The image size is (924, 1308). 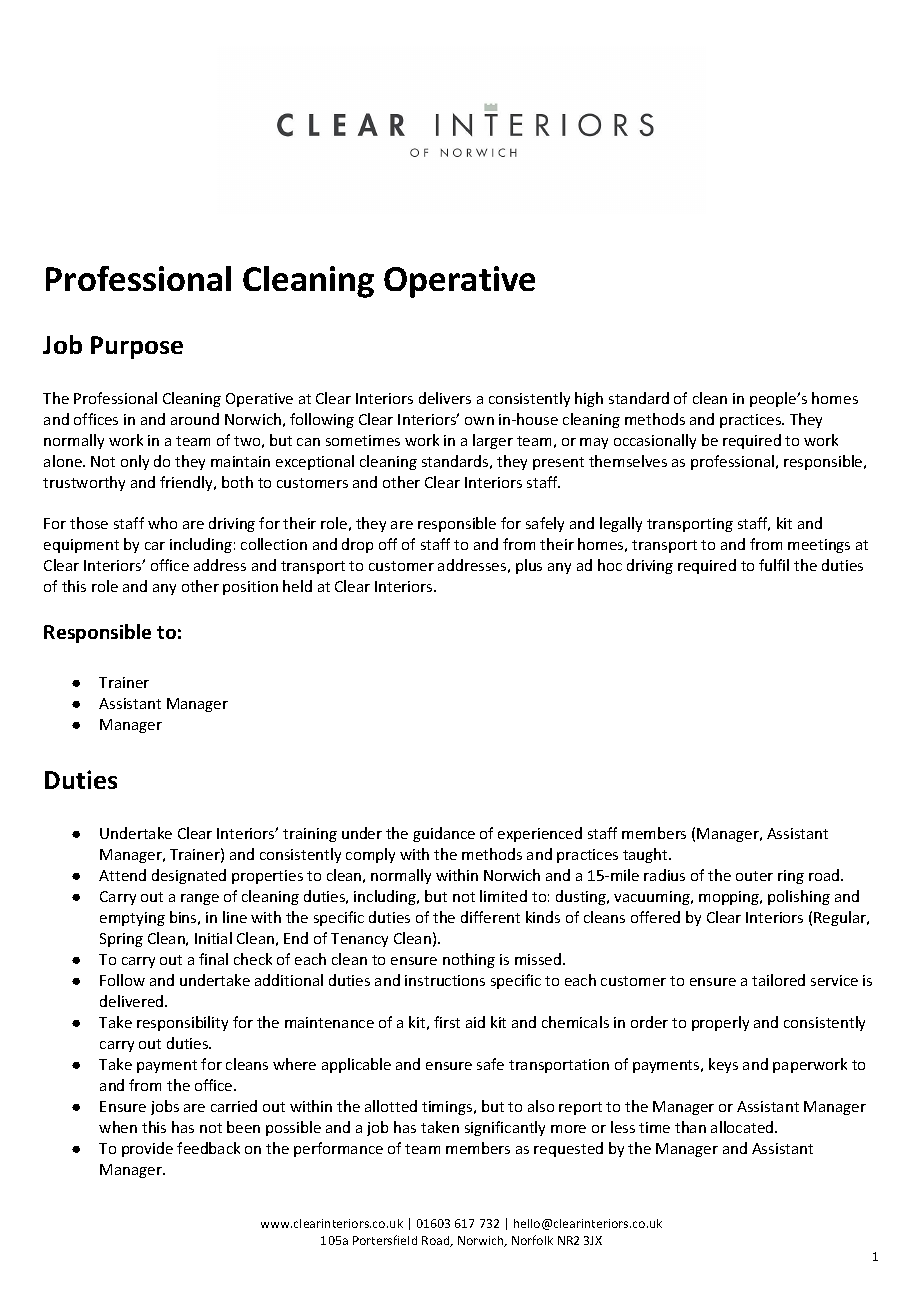 What do you see at coordinates (655, 441) in the screenshot?
I see `occasionally` at bounding box center [655, 441].
